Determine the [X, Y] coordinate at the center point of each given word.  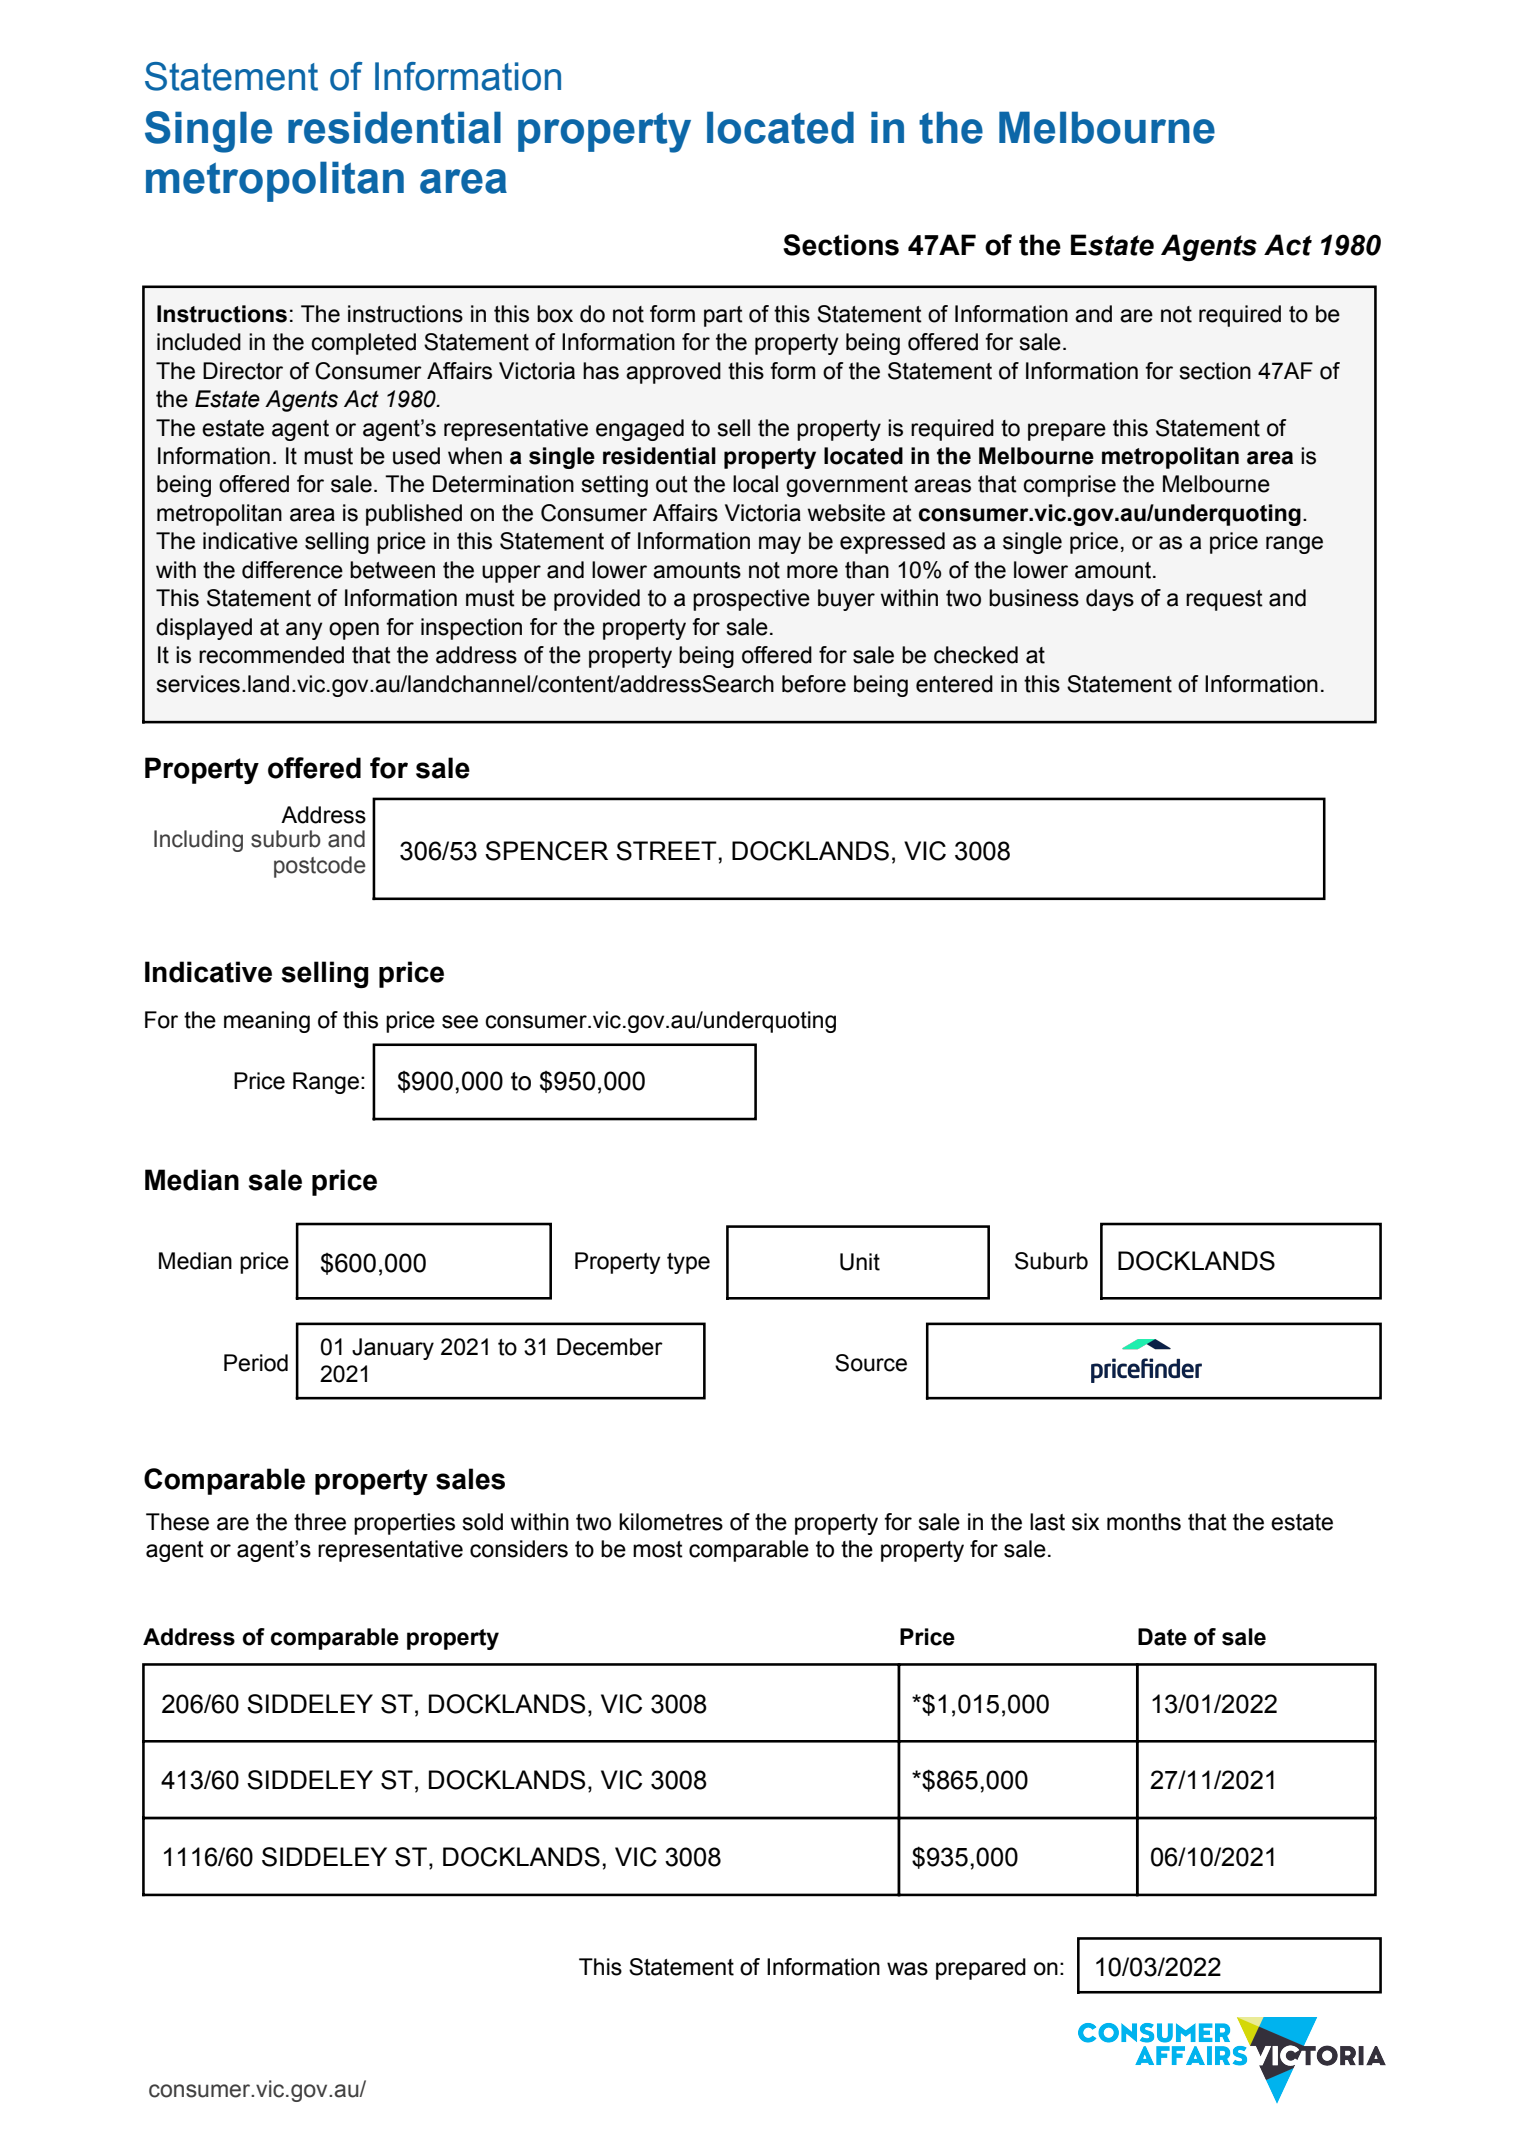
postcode [320, 867]
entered [954, 684]
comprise [1069, 486]
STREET [666, 851]
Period [256, 1363]
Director [243, 371]
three [320, 1522]
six [1085, 1522]
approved [673, 373]
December [610, 1347]
